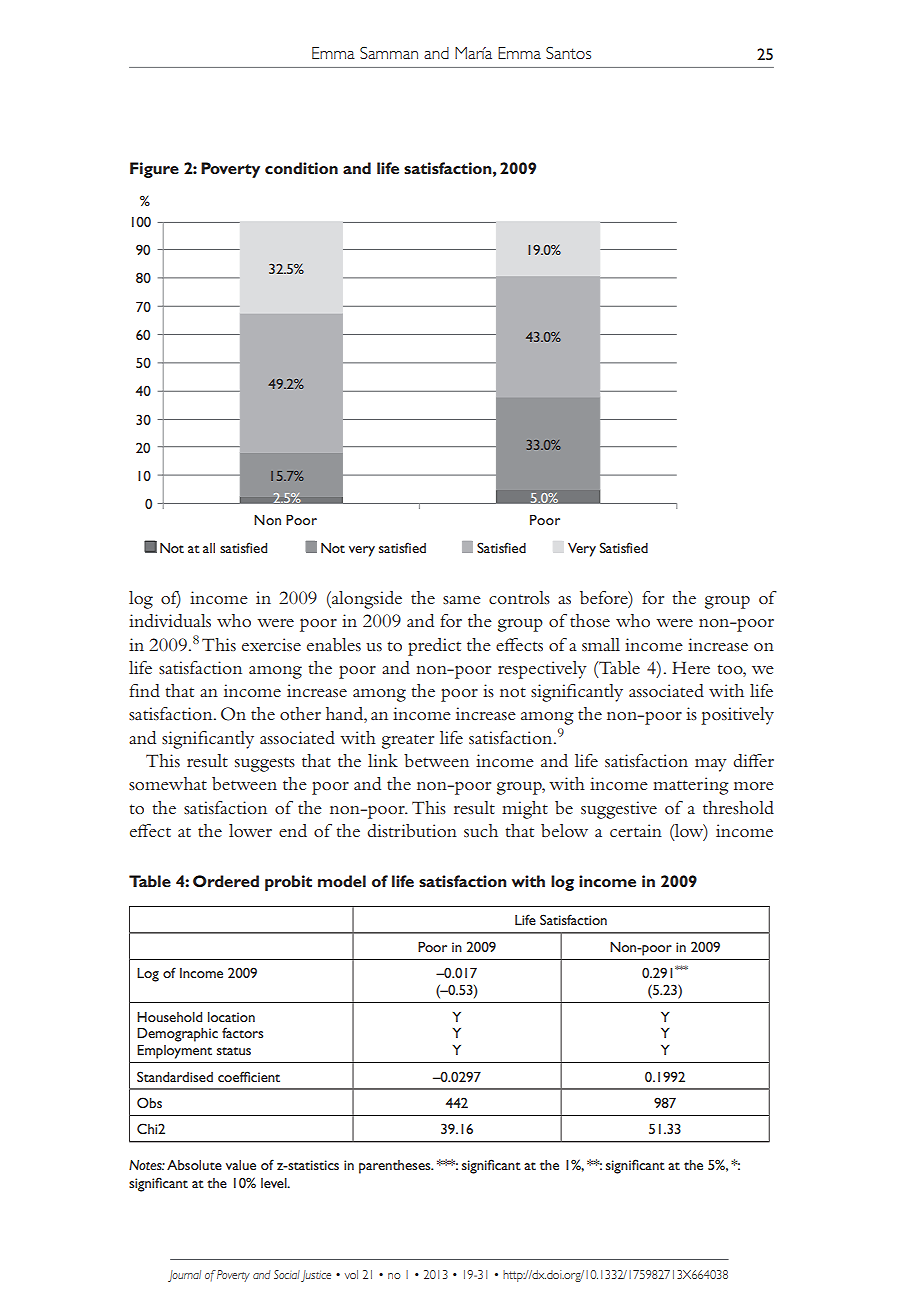 This page has height=1316, width=903. What do you see at coordinates (462, 600) in the page?
I see `same` at bounding box center [462, 600].
